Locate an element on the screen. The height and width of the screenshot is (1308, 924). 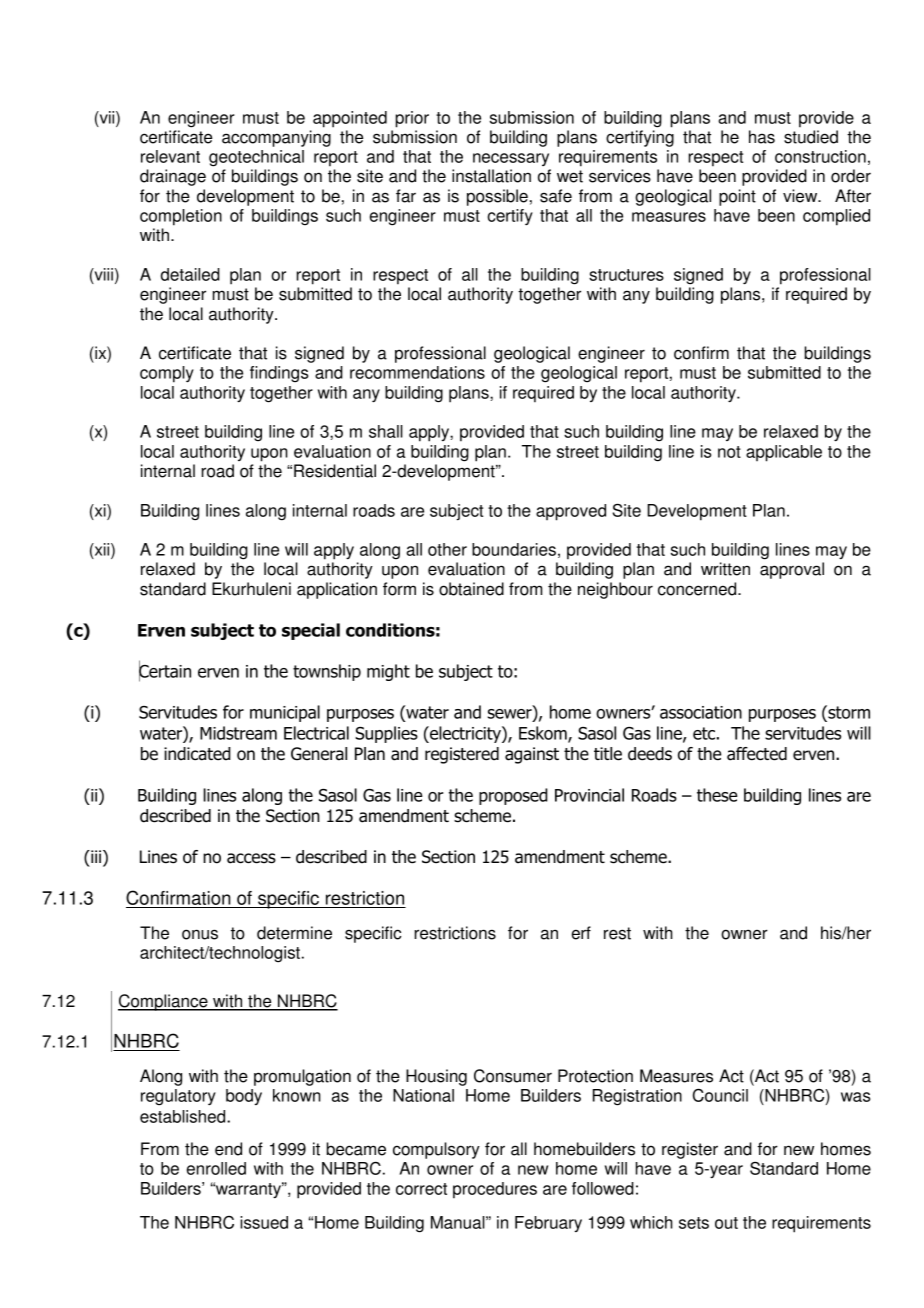
recommendations is located at coordinates (417, 372).
